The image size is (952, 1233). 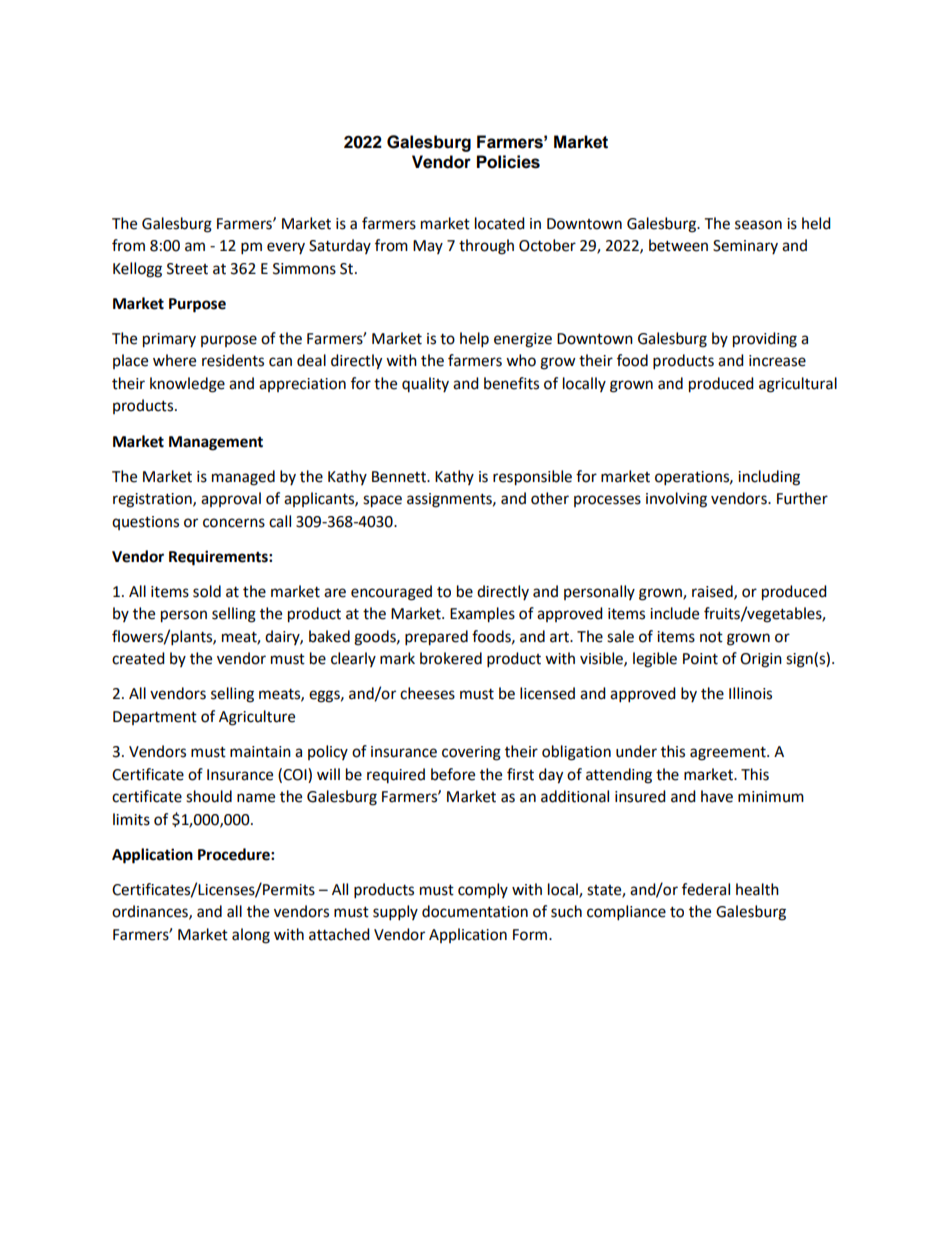 What do you see at coordinates (769, 478) in the screenshot?
I see `including` at bounding box center [769, 478].
